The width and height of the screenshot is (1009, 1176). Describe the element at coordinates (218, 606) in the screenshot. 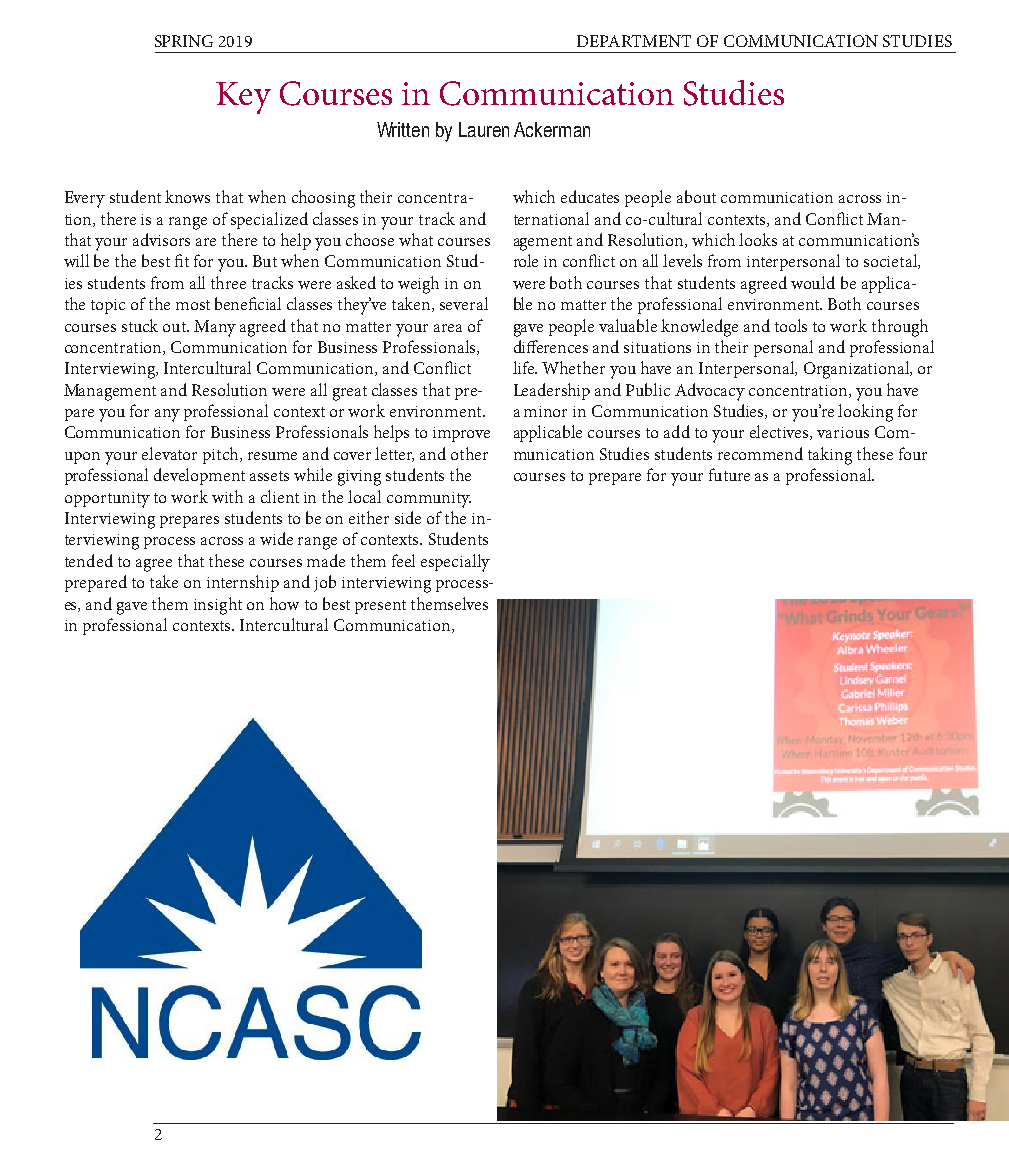

I see `insight` at that location.
